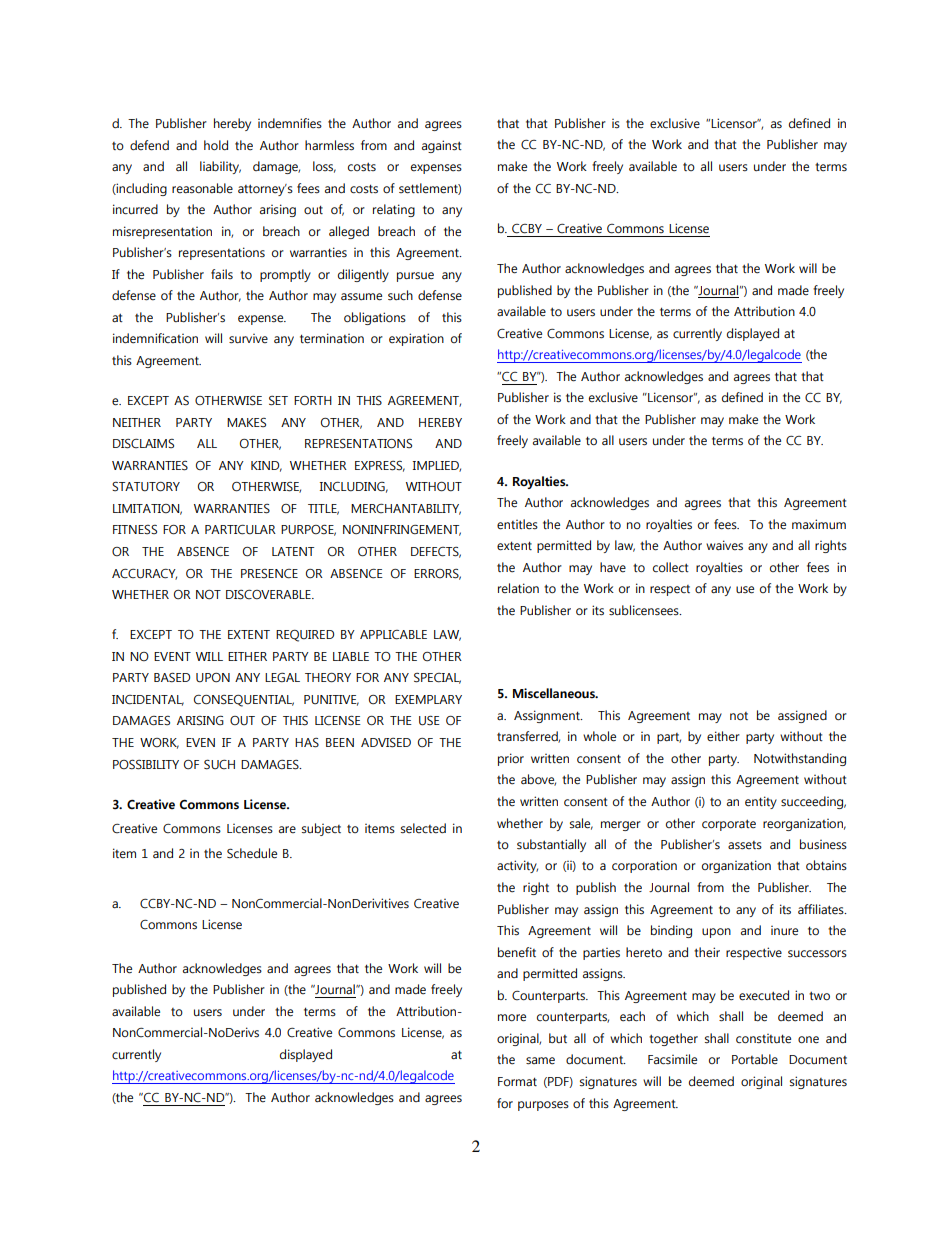  What do you see at coordinates (252, 853) in the screenshot?
I see `Schedule` at bounding box center [252, 853].
